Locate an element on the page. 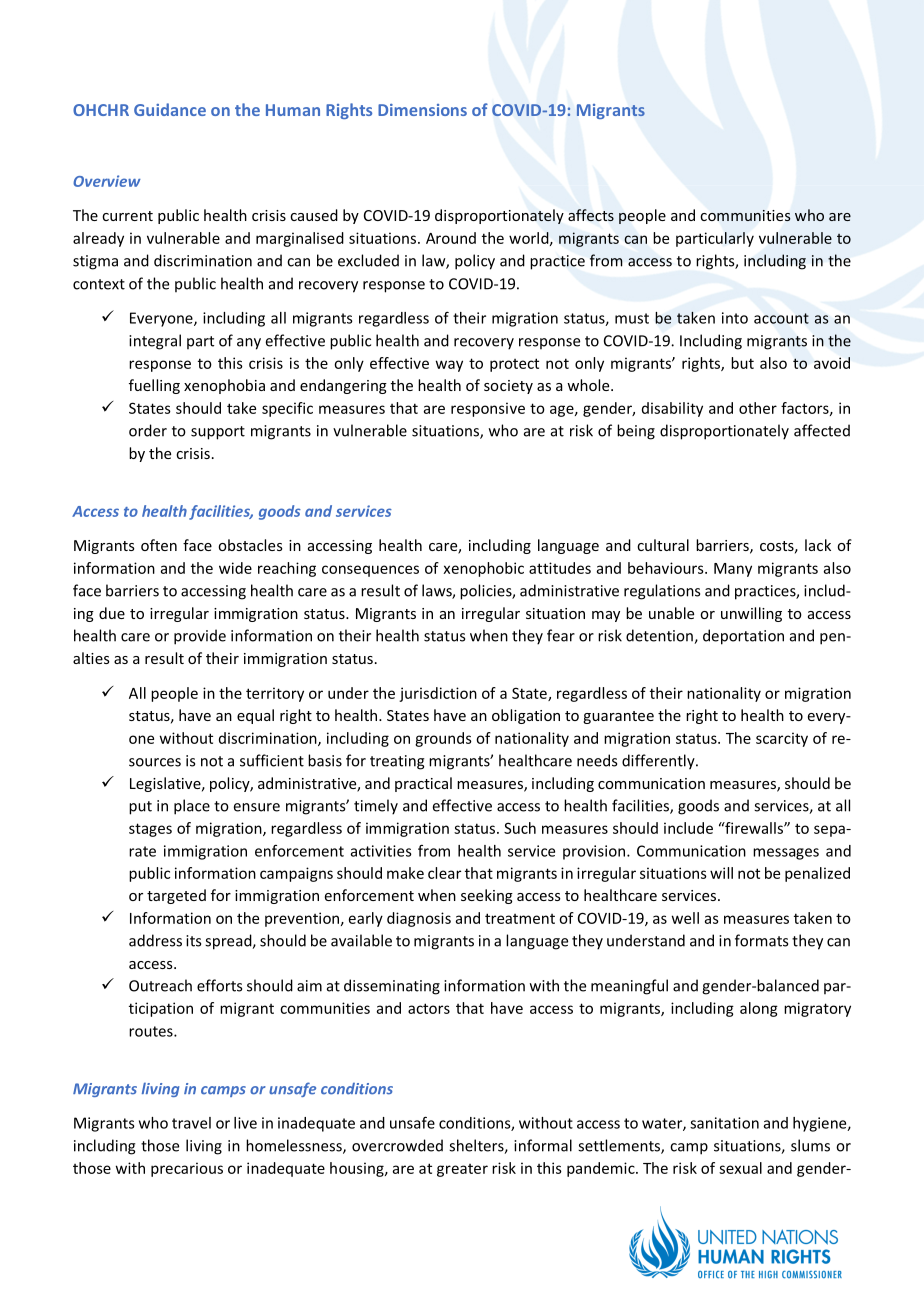 The height and width of the image is (1308, 924). practical is located at coordinates (423, 784).
